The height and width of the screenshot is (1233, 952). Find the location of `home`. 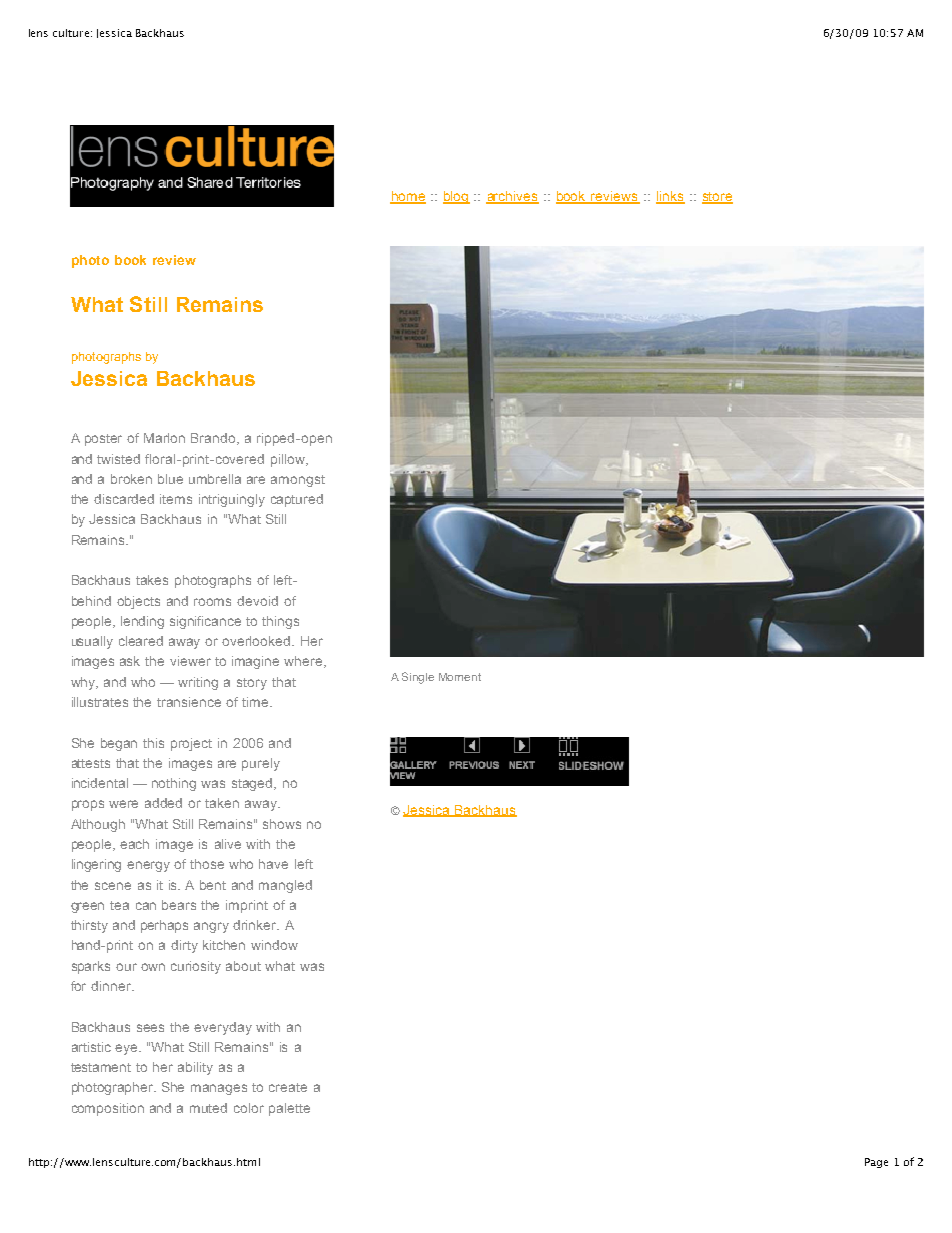

home is located at coordinates (408, 197).
